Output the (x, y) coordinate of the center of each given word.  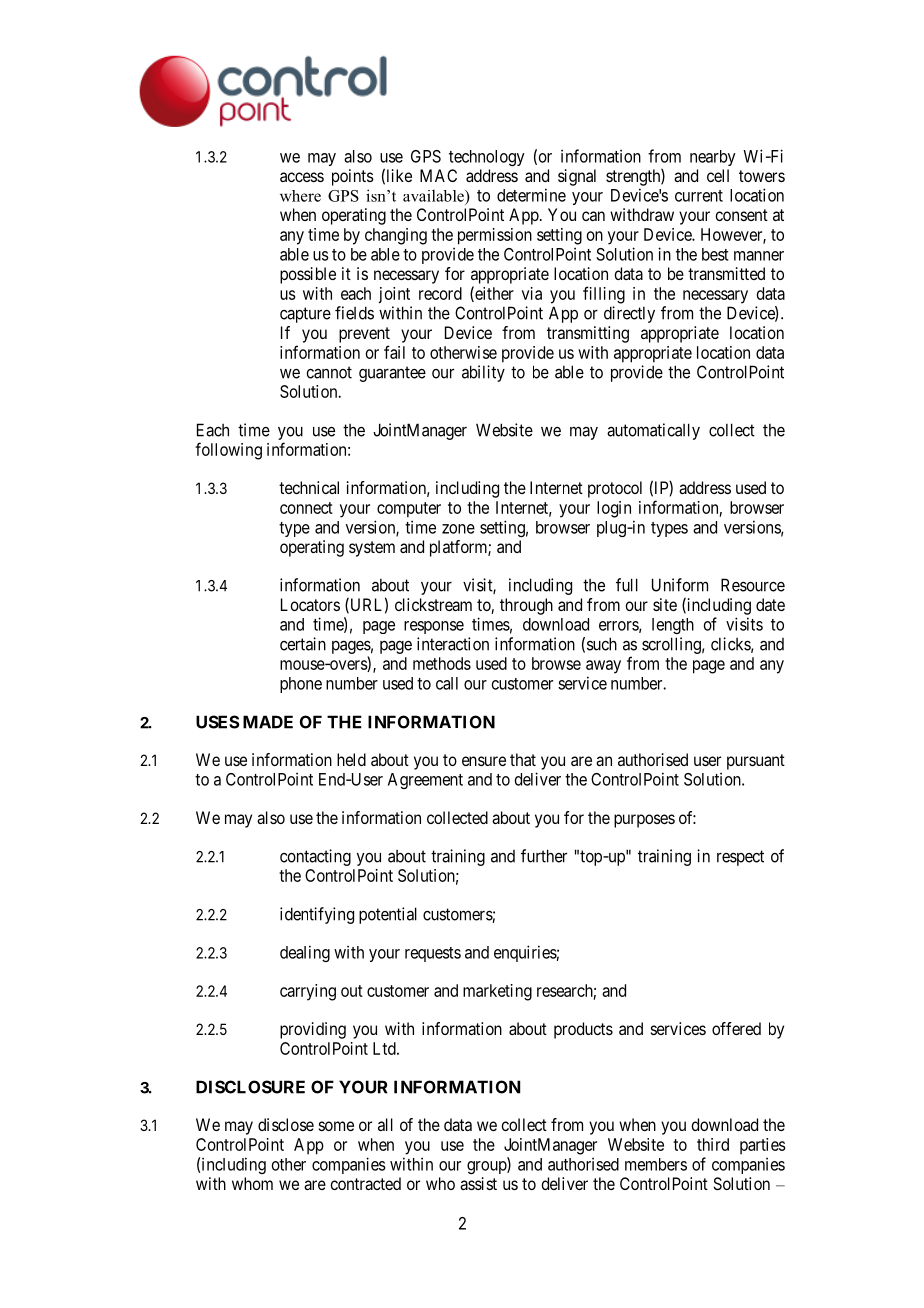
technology (487, 158)
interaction (453, 644)
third (713, 1144)
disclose (286, 1124)
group (487, 1167)
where (300, 196)
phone (301, 685)
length (673, 626)
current (699, 196)
